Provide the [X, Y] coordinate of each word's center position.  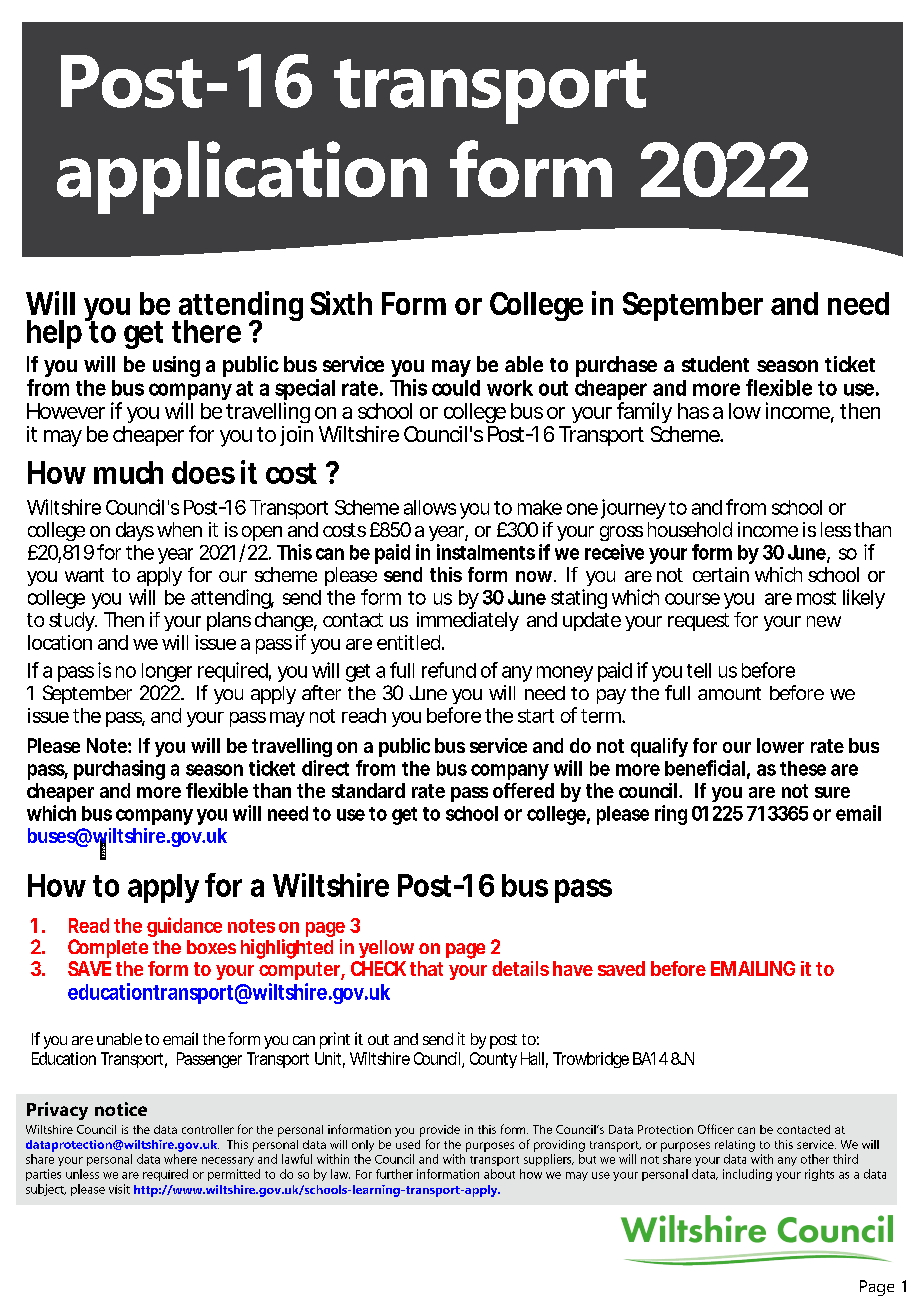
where [180, 1159]
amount [729, 693]
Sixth [341, 303]
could [456, 388]
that [426, 968]
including [747, 1175]
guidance [184, 927]
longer [167, 672]
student [715, 364]
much [128, 472]
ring [671, 815]
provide [440, 1131]
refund [449, 670]
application [242, 177]
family [644, 412]
